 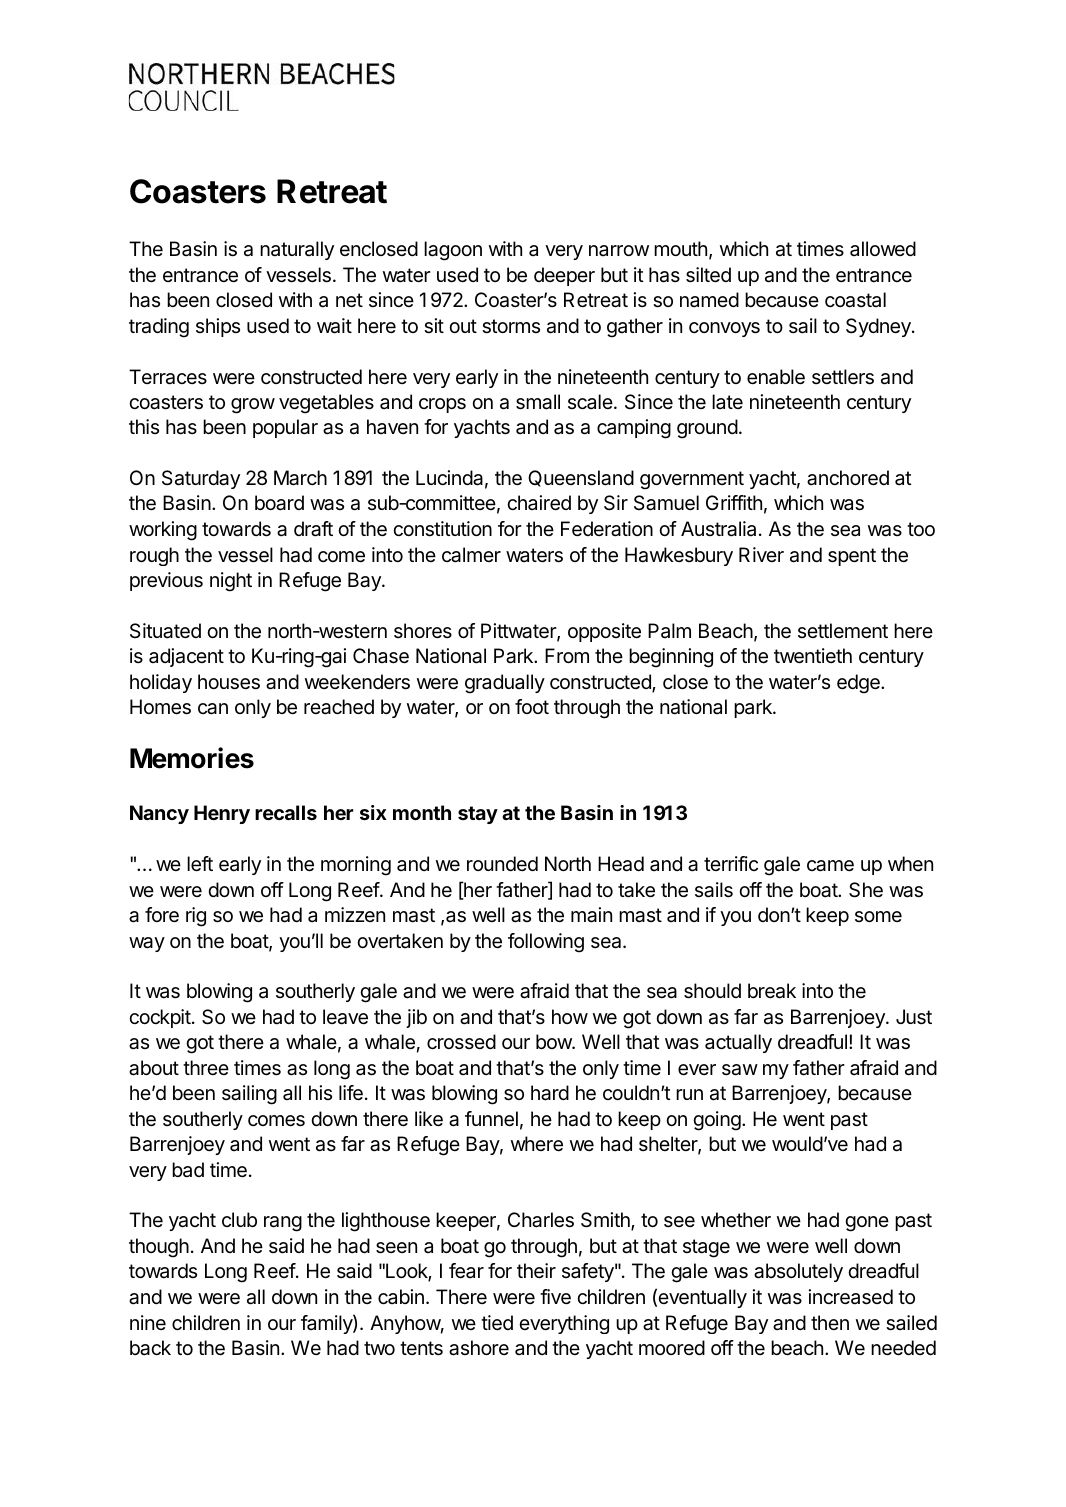 What do you see at coordinates (855, 300) in the screenshot?
I see `coastal` at bounding box center [855, 300].
